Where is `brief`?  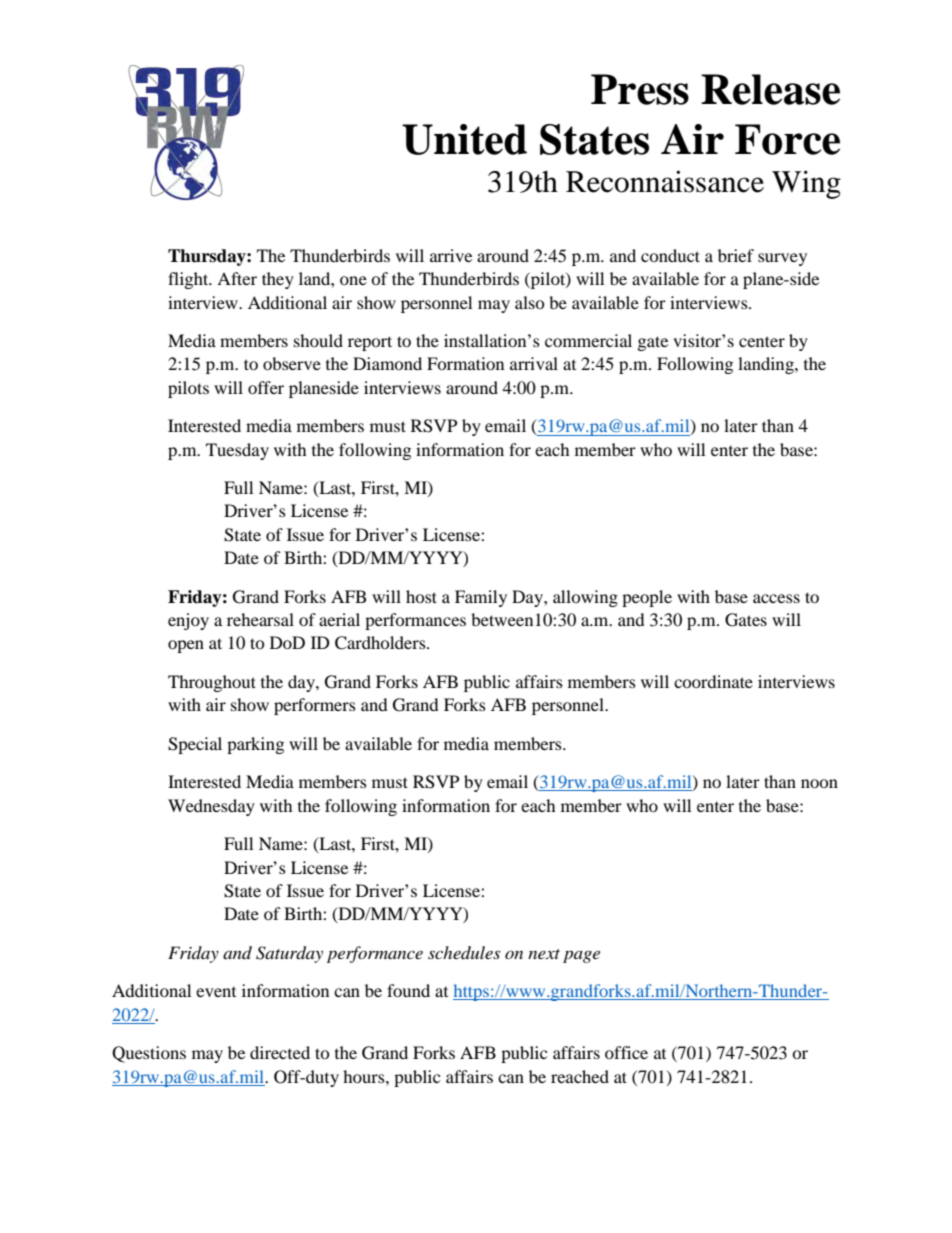
brief is located at coordinates (736, 255).
